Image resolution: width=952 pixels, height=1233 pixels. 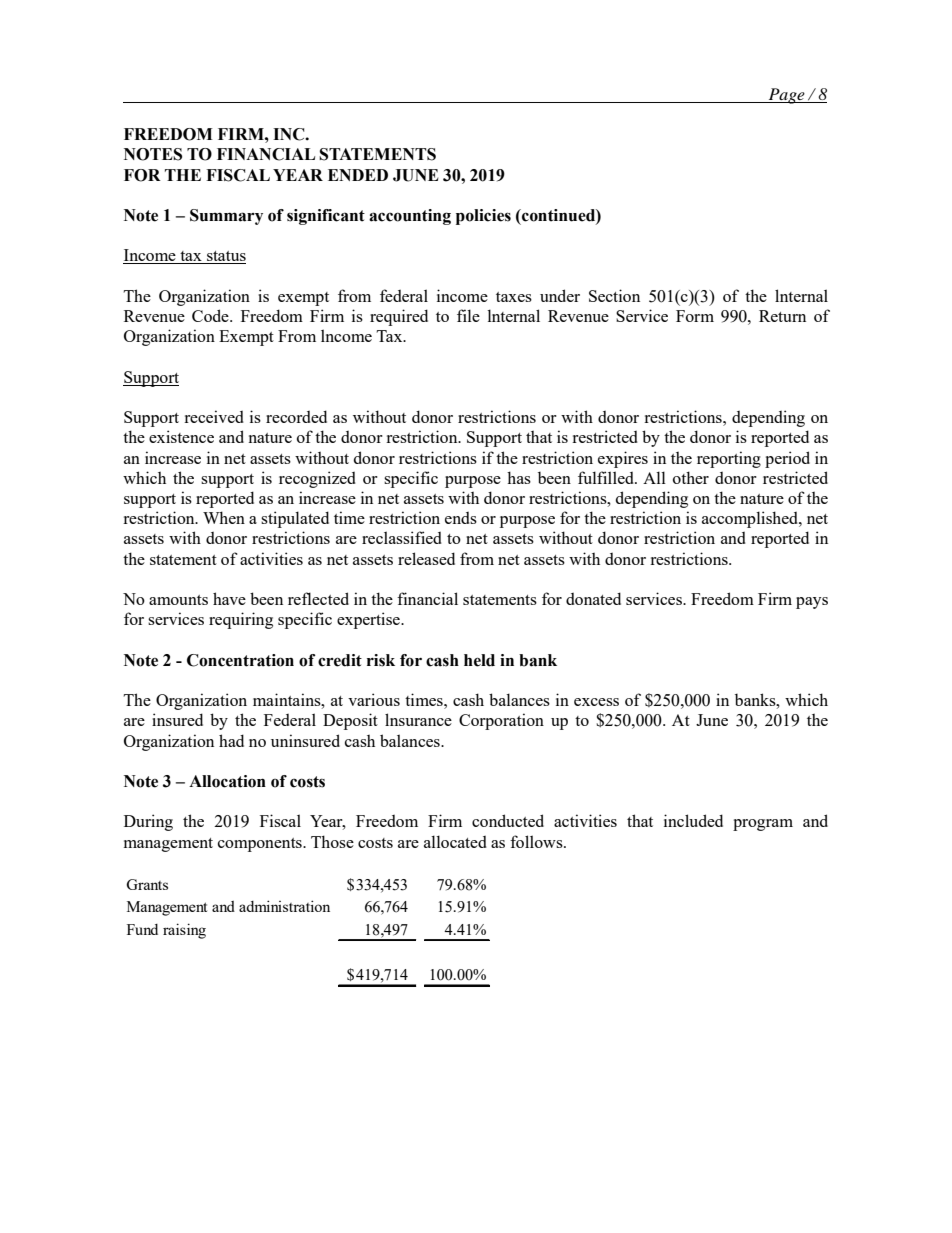 What do you see at coordinates (229, 598) in the document?
I see `have` at bounding box center [229, 598].
